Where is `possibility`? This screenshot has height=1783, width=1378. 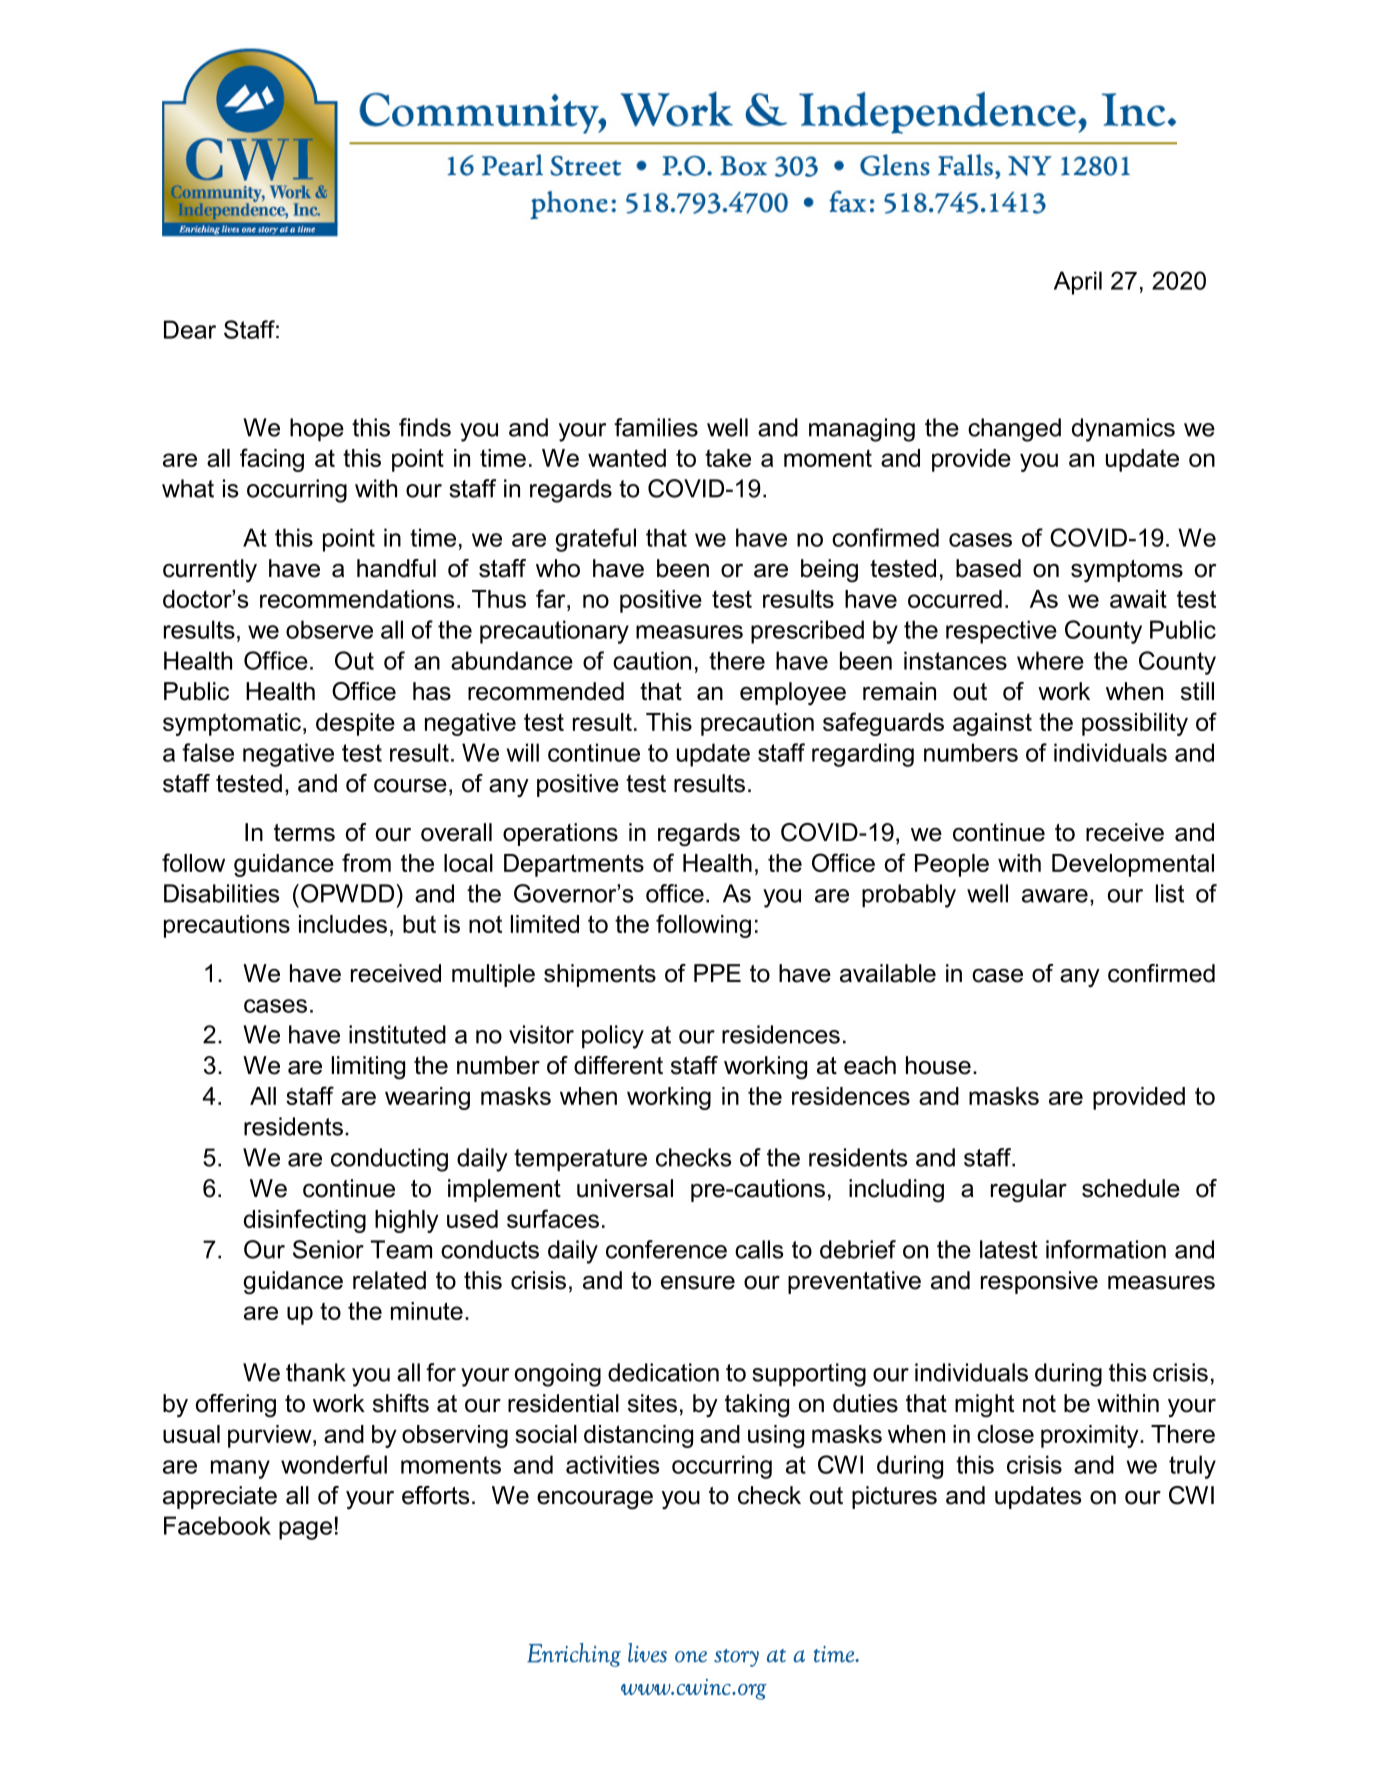
possibility is located at coordinates (1135, 724).
